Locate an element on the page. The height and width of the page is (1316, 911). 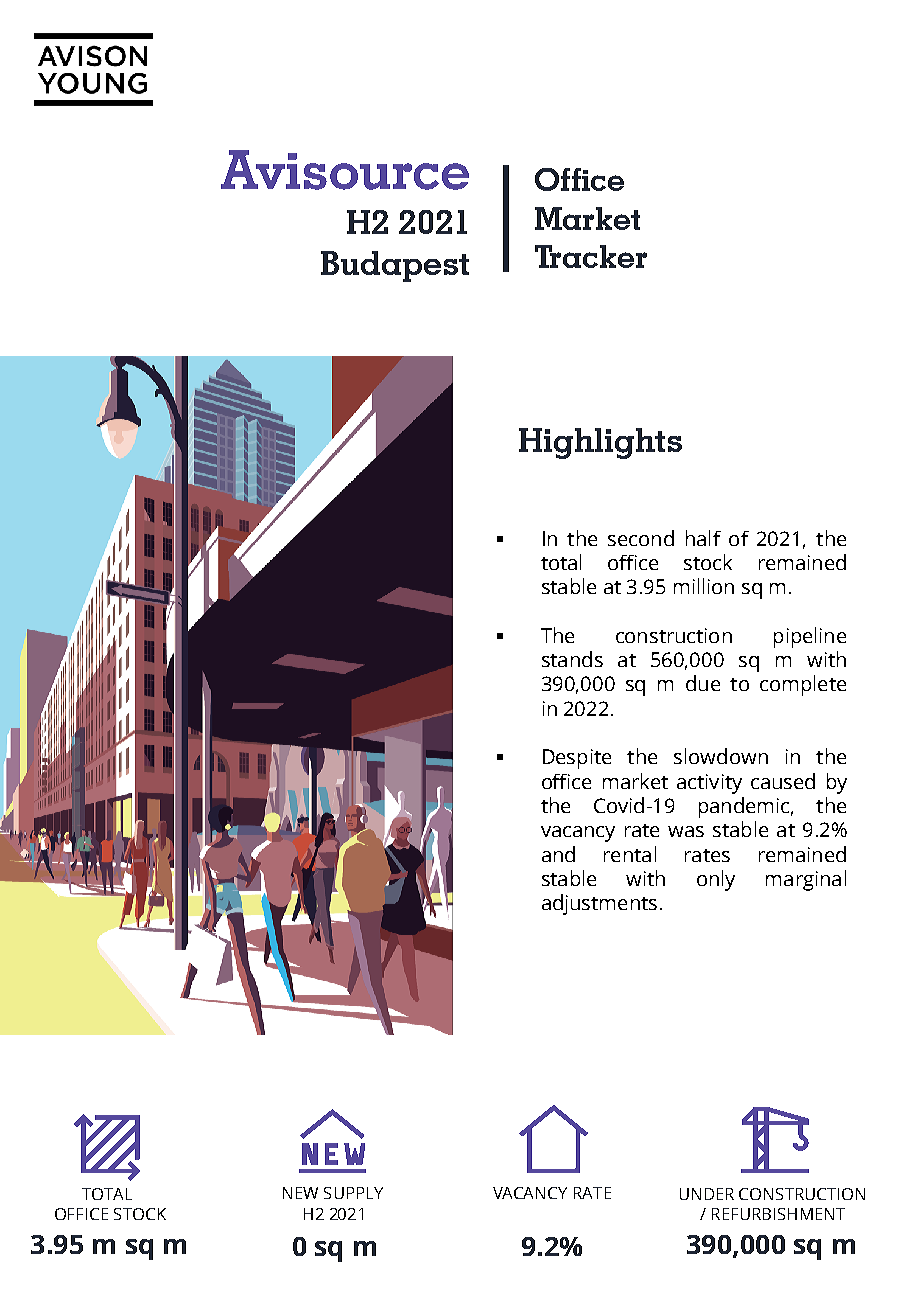
Highlights is located at coordinates (600, 443).
